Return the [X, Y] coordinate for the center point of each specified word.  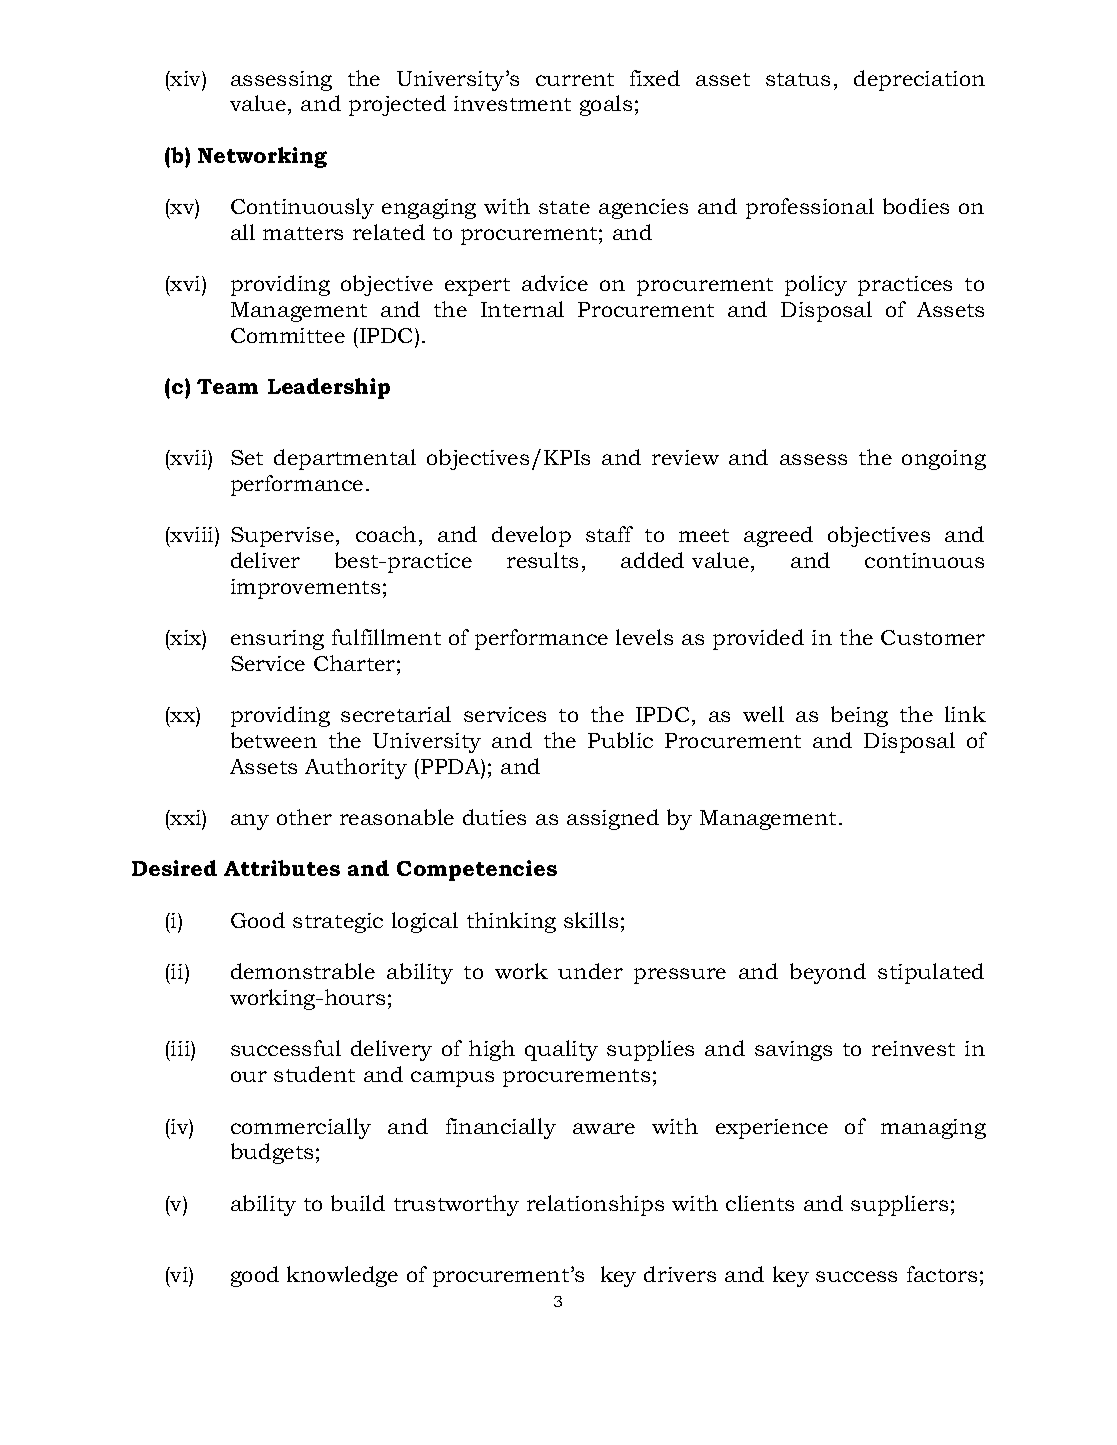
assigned [613, 819]
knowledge [342, 1276]
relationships [595, 1205]
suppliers [899, 1205]
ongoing [944, 460]
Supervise [282, 537]
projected [397, 105]
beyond [828, 973]
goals [606, 105]
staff [609, 534]
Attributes [282, 868]
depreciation [919, 80]
